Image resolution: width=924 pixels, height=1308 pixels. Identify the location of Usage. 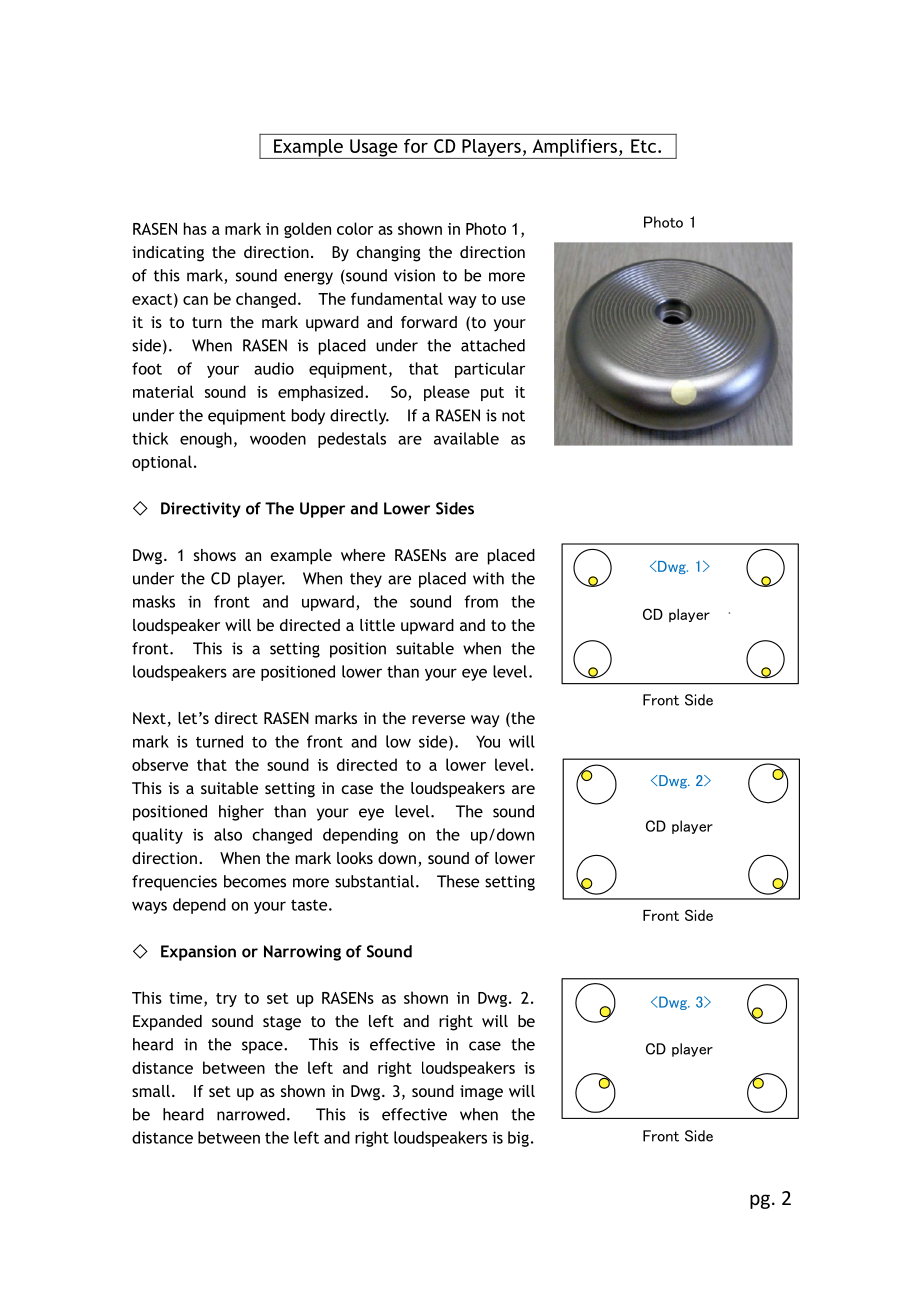
(374, 149).
